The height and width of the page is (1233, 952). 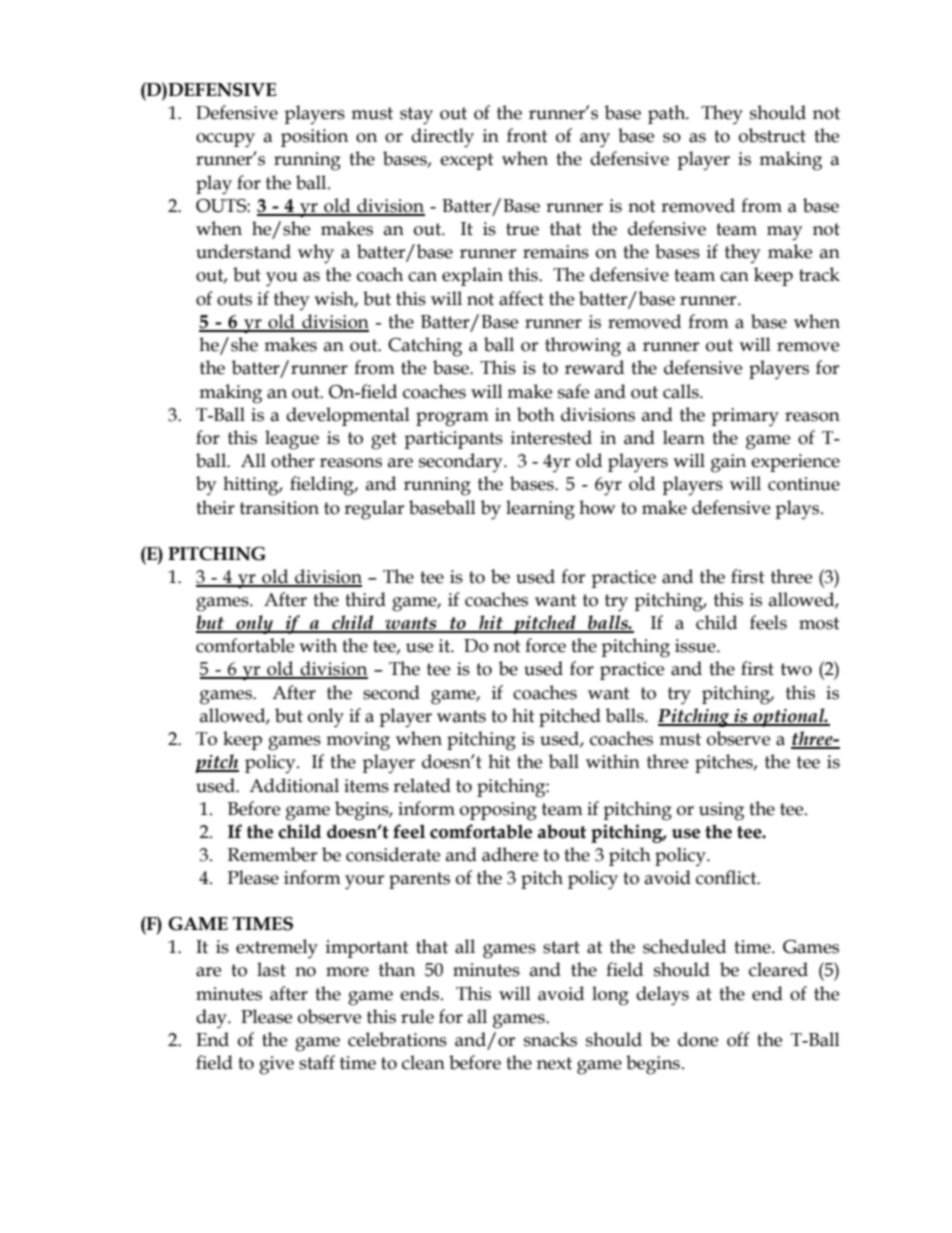 I want to click on both, so click(x=536, y=414).
